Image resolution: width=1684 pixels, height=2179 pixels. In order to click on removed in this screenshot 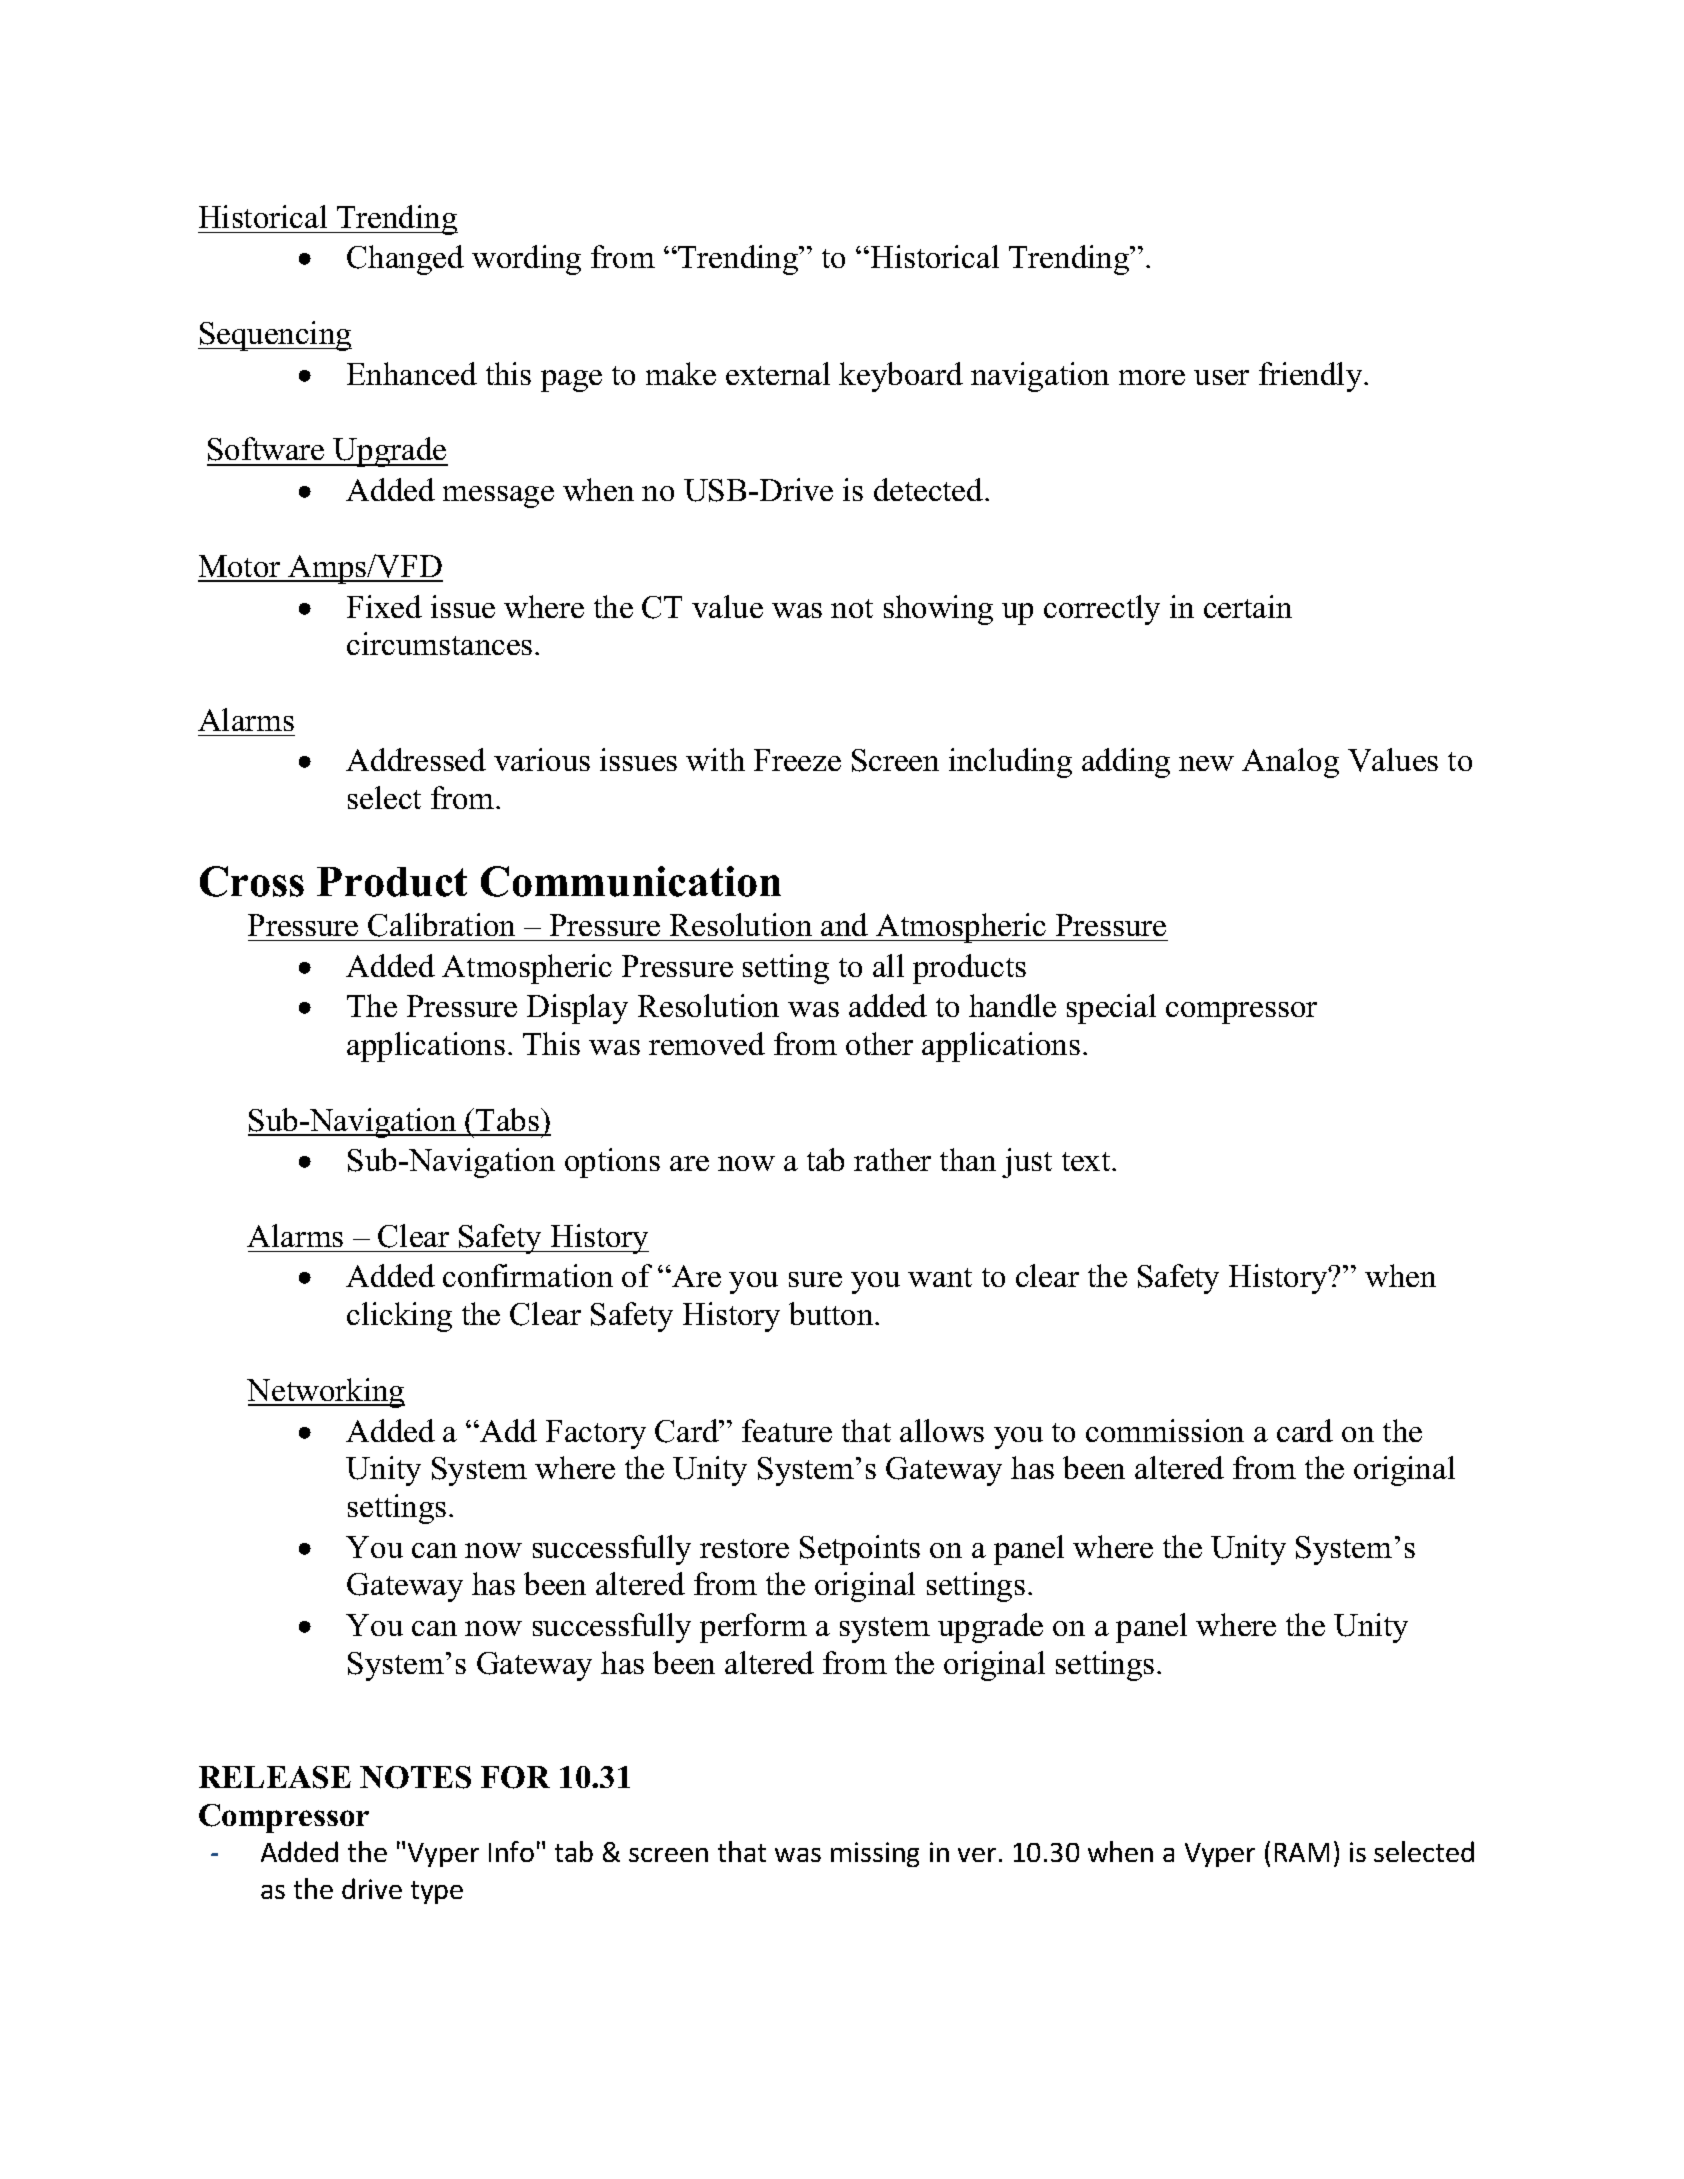, I will do `click(707, 1043)`.
